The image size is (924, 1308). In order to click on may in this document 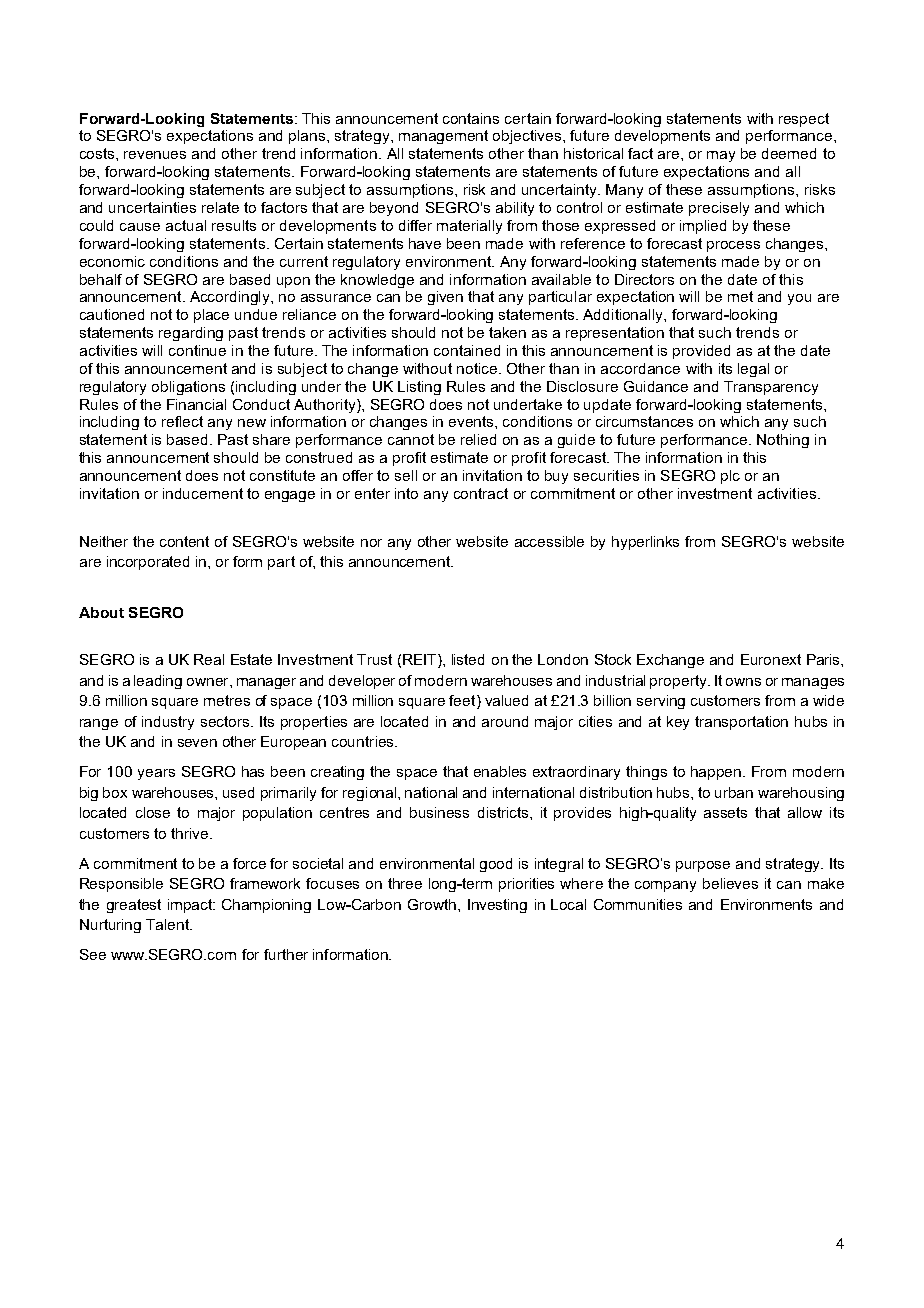, I will do `click(721, 156)`.
